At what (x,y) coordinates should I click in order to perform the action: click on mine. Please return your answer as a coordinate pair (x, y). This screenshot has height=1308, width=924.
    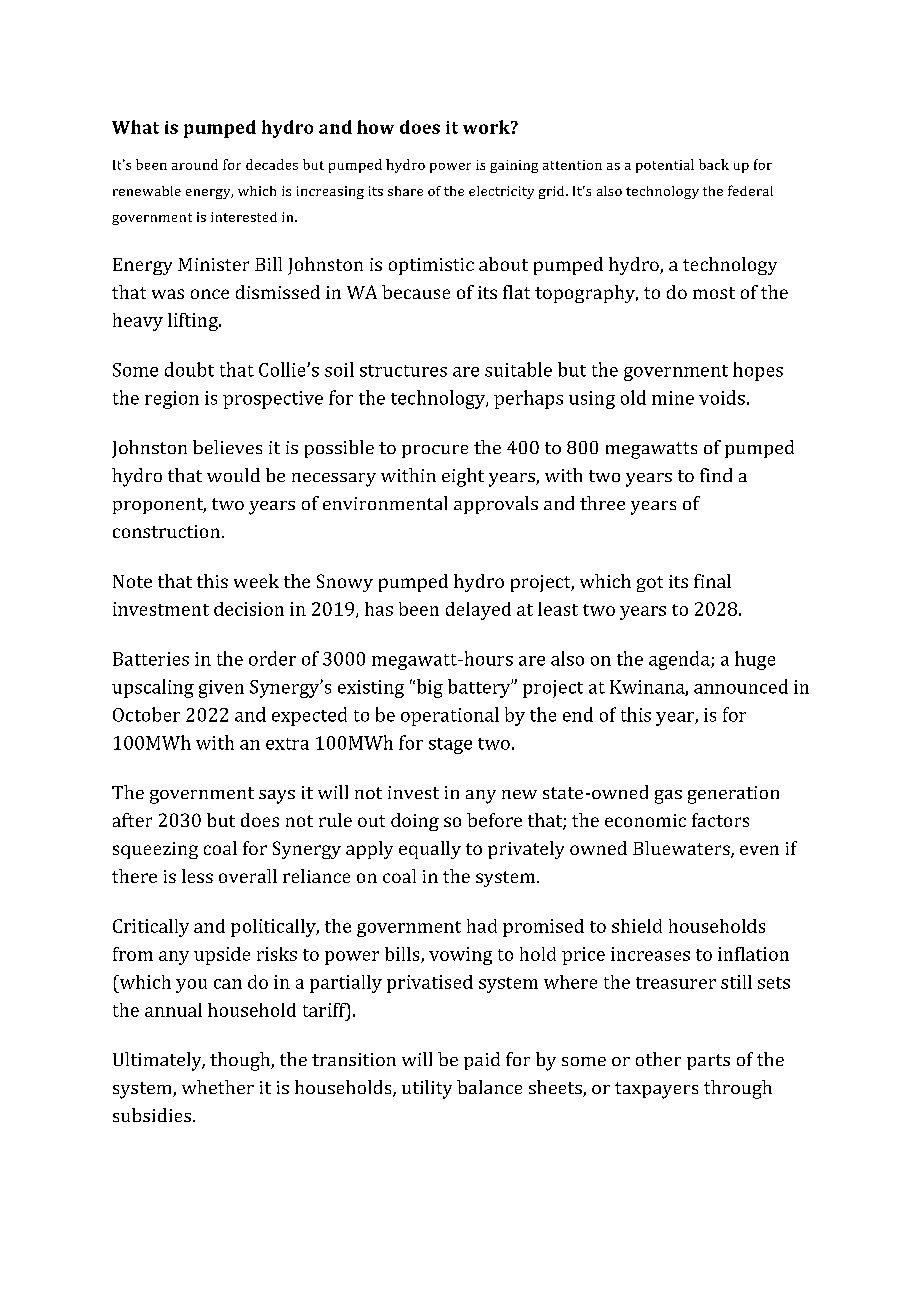
    Looking at the image, I should click on (673, 398).
